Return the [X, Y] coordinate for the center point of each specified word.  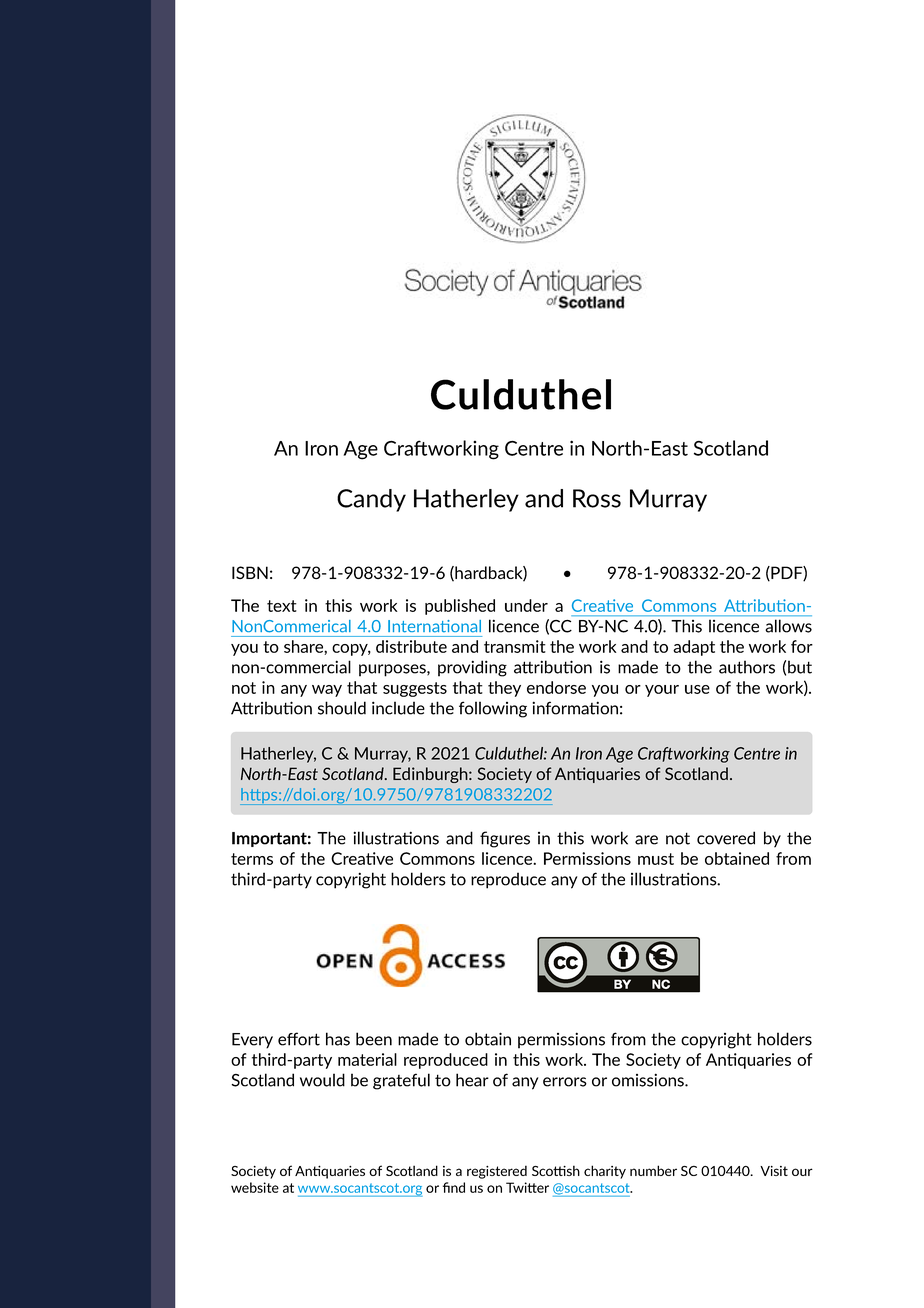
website [255, 1187]
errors [565, 1082]
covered [726, 838]
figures [505, 839]
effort [299, 1039]
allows [788, 626]
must [656, 859]
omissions [649, 1080]
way [327, 691]
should [342, 708]
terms [252, 859]
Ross [597, 498]
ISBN [250, 572]
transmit [515, 646]
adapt [694, 648]
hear [472, 1080]
